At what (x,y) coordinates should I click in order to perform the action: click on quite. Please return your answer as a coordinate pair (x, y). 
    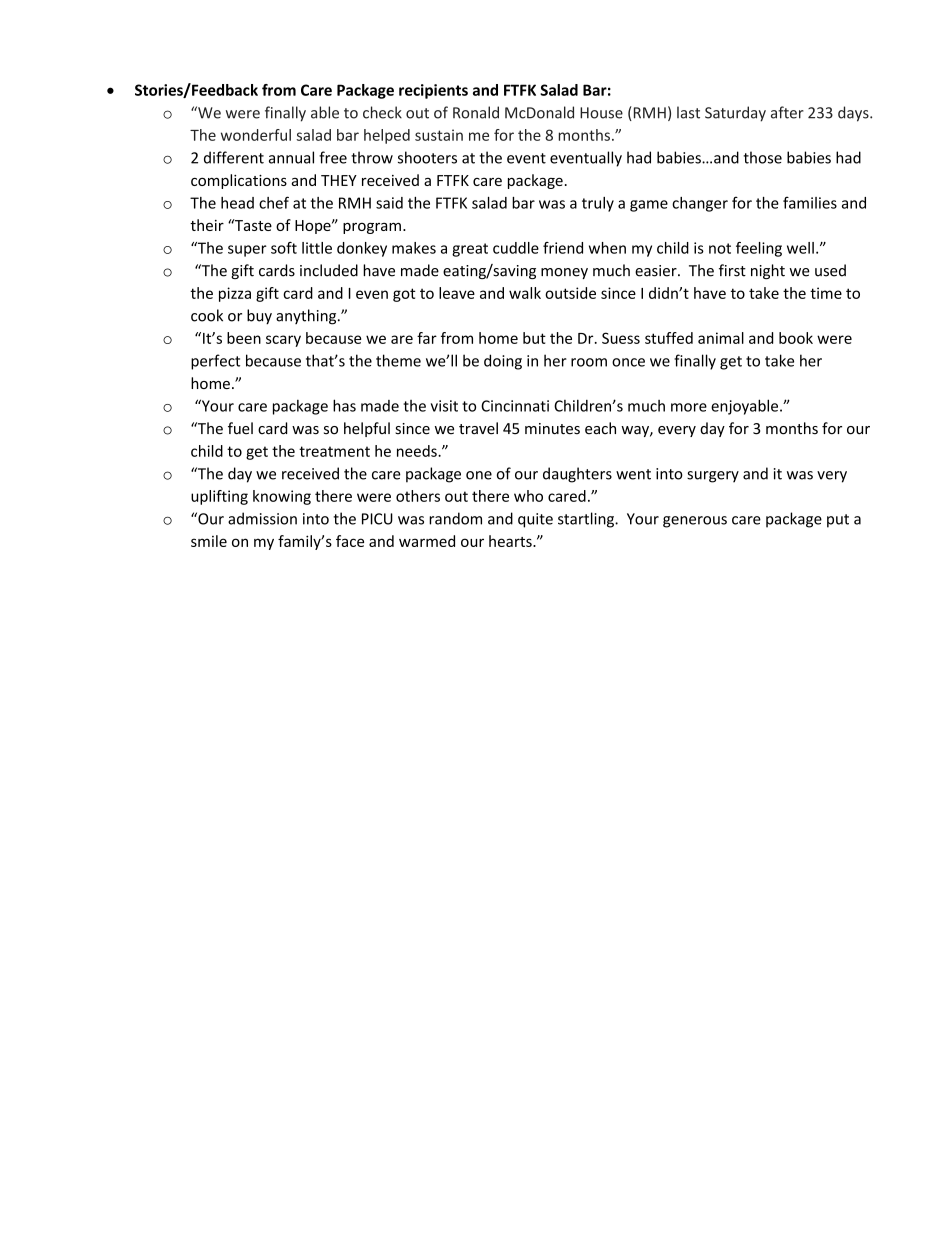
    Looking at the image, I should click on (535, 520).
